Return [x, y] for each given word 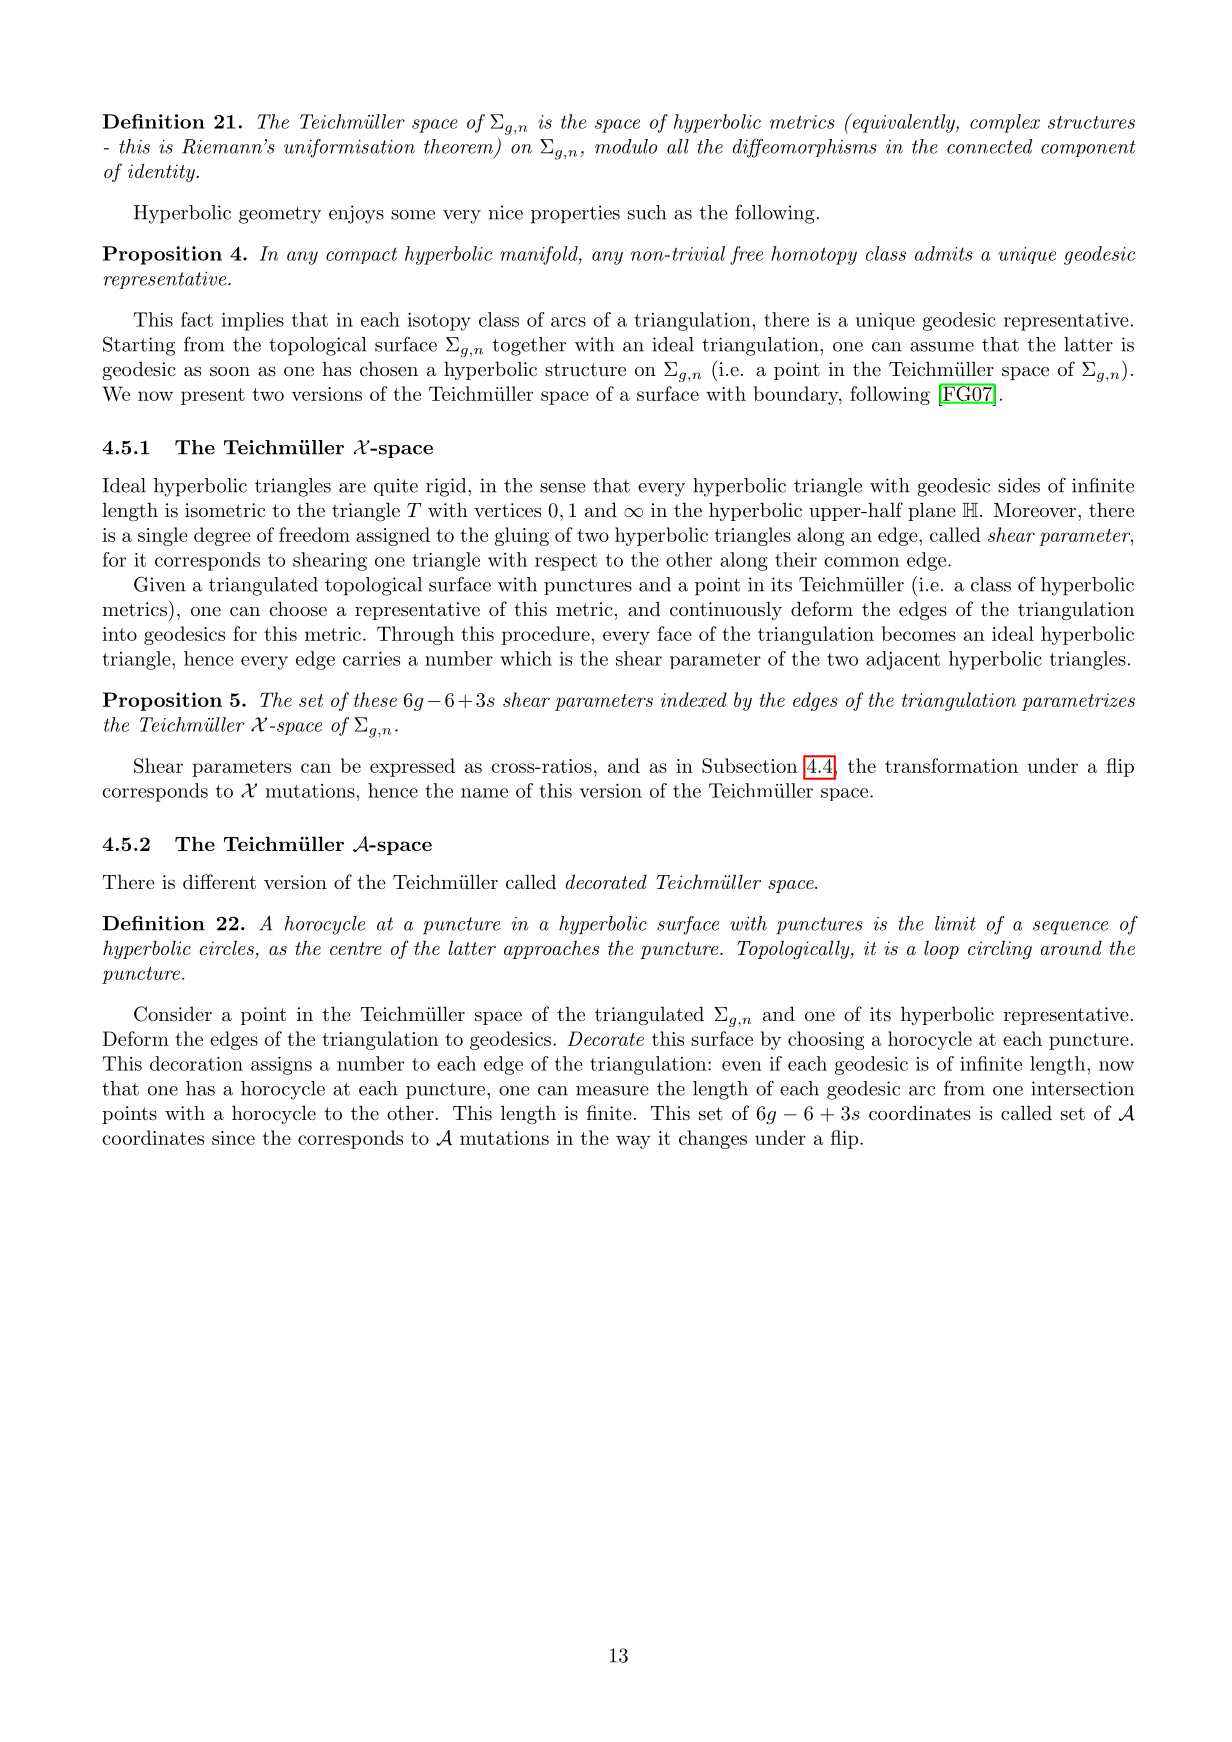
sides [1019, 485]
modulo [626, 146]
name [484, 793]
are [352, 488]
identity [162, 172]
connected [990, 146]
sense [563, 488]
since [233, 1138]
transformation [951, 765]
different [219, 882]
